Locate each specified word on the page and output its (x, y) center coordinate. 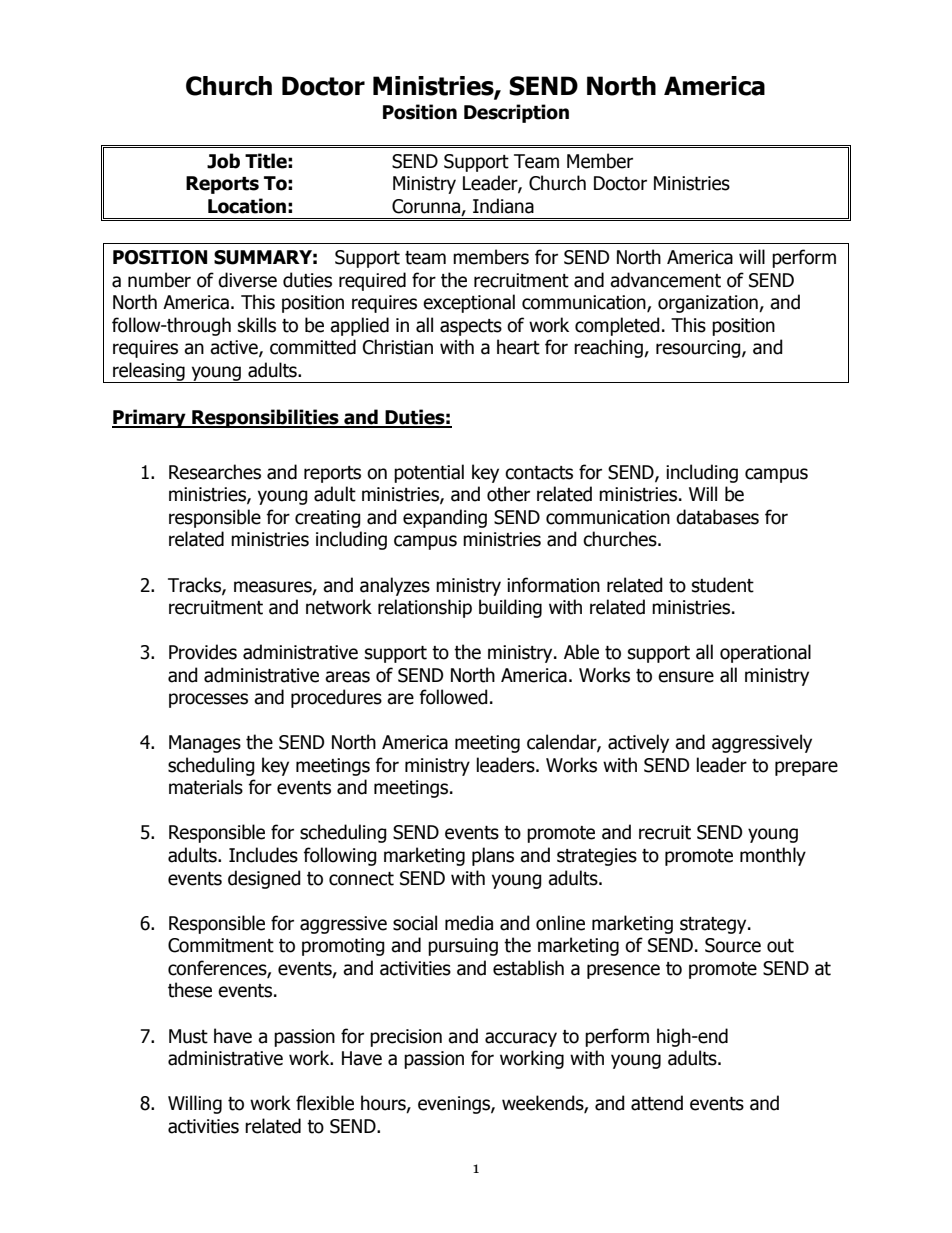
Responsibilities (265, 418)
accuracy (521, 1039)
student (723, 585)
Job (223, 161)
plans (493, 856)
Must (188, 1036)
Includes (263, 855)
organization (709, 304)
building (510, 608)
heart (518, 347)
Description (516, 113)
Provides (203, 652)
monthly (773, 856)
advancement (665, 280)
